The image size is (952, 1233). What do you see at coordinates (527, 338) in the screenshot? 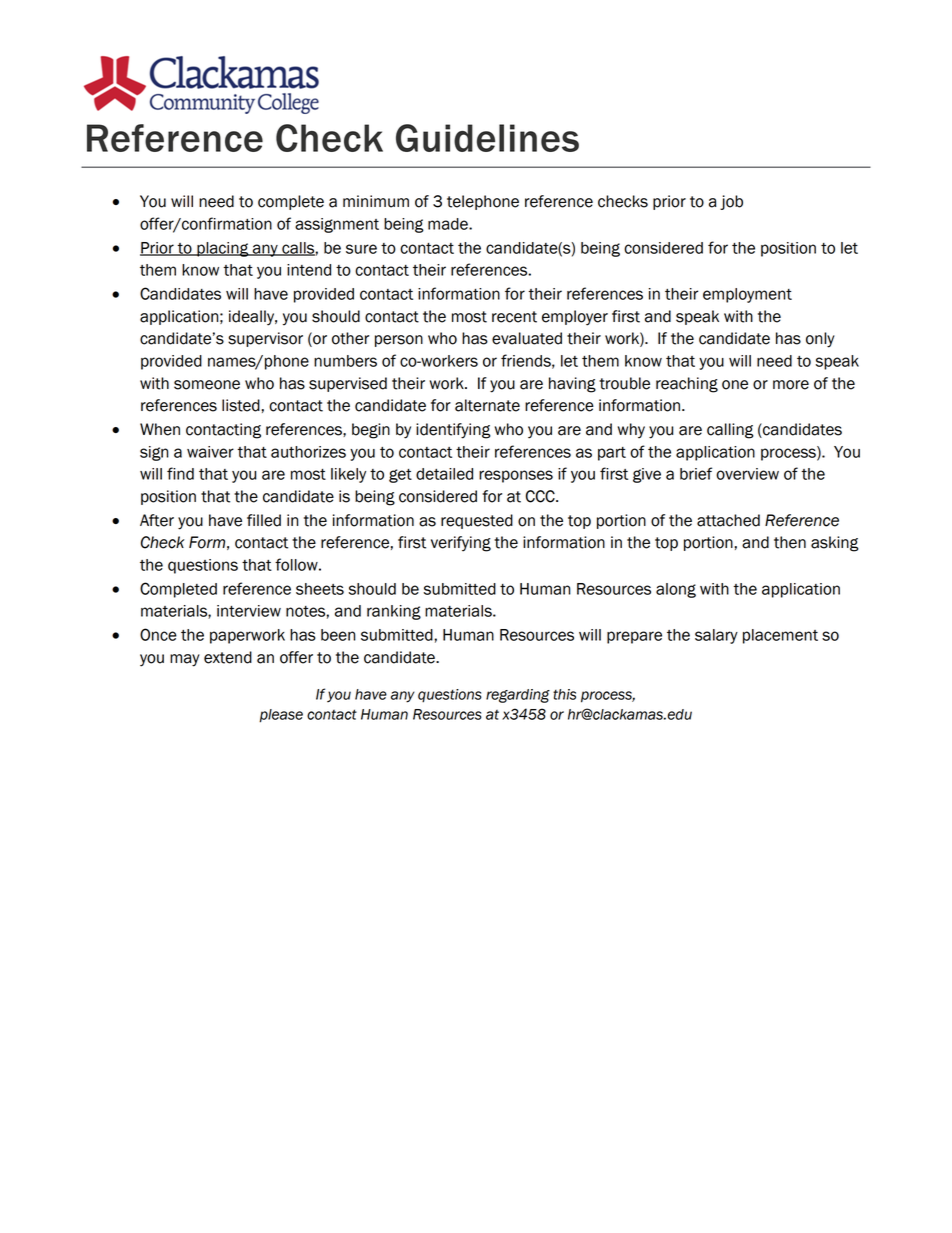
I see `evaluated` at bounding box center [527, 338].
